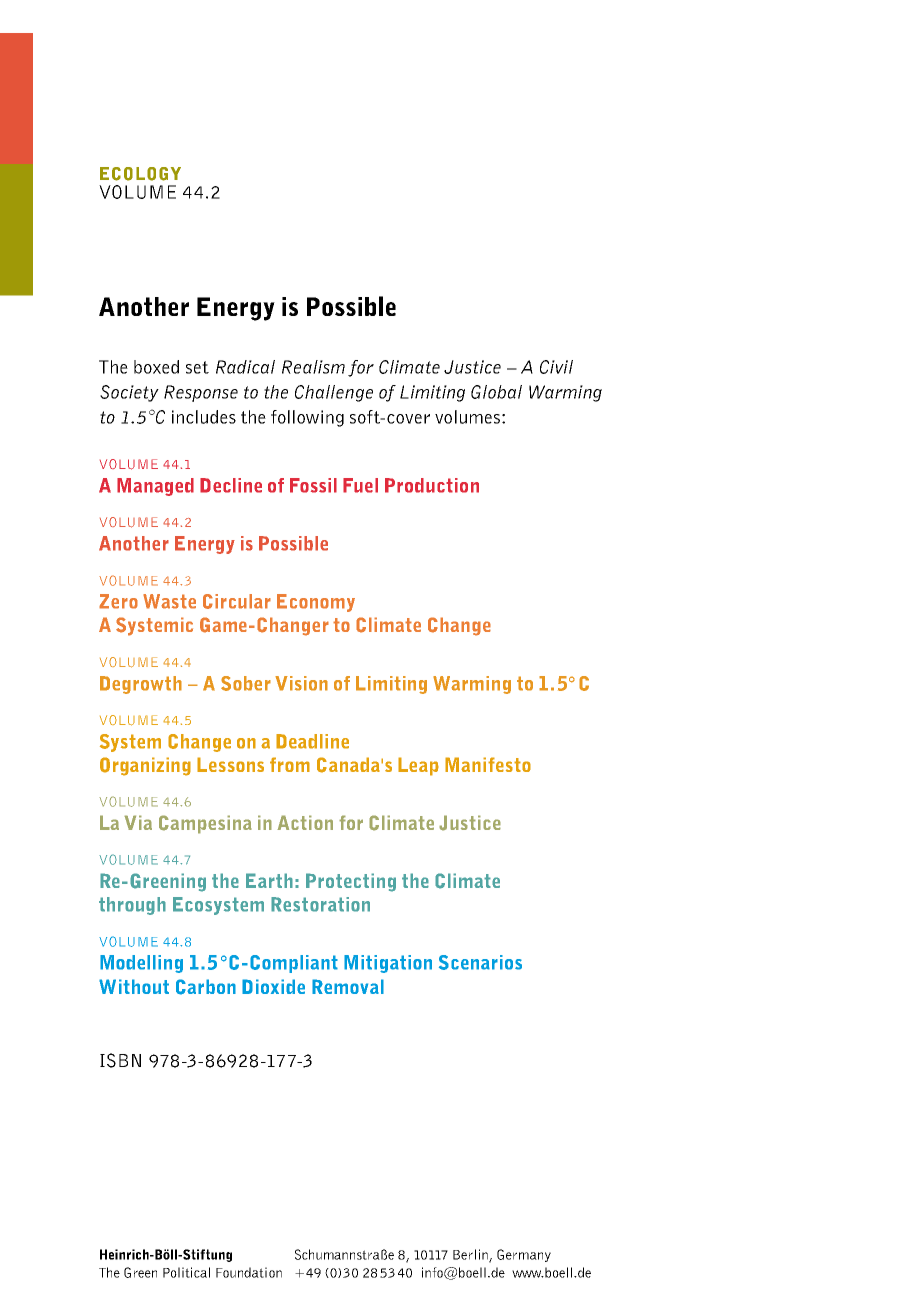  Describe the element at coordinates (480, 962) in the document. I see `Scenarios` at that location.
